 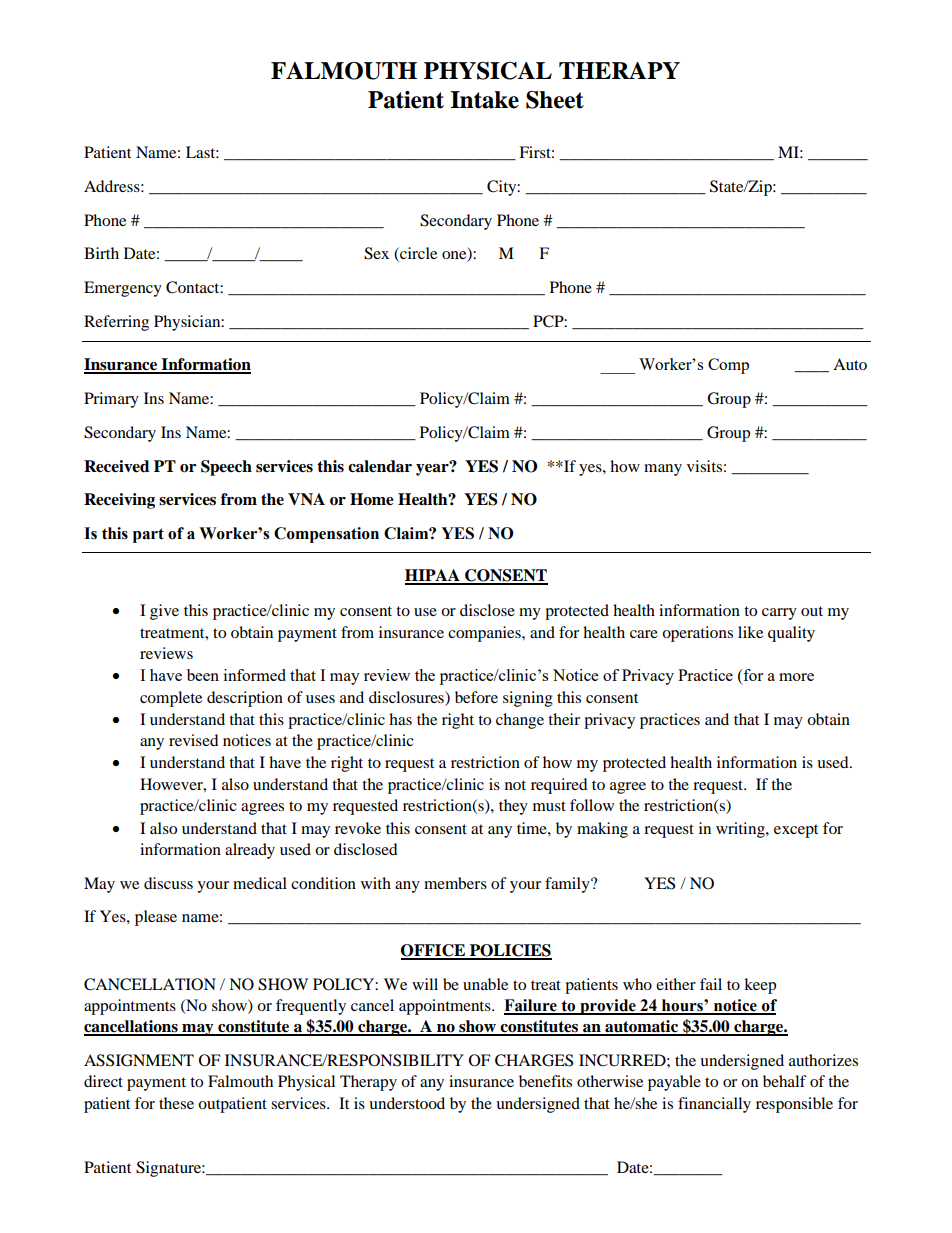 What do you see at coordinates (555, 100) in the document?
I see `Sheet` at bounding box center [555, 100].
